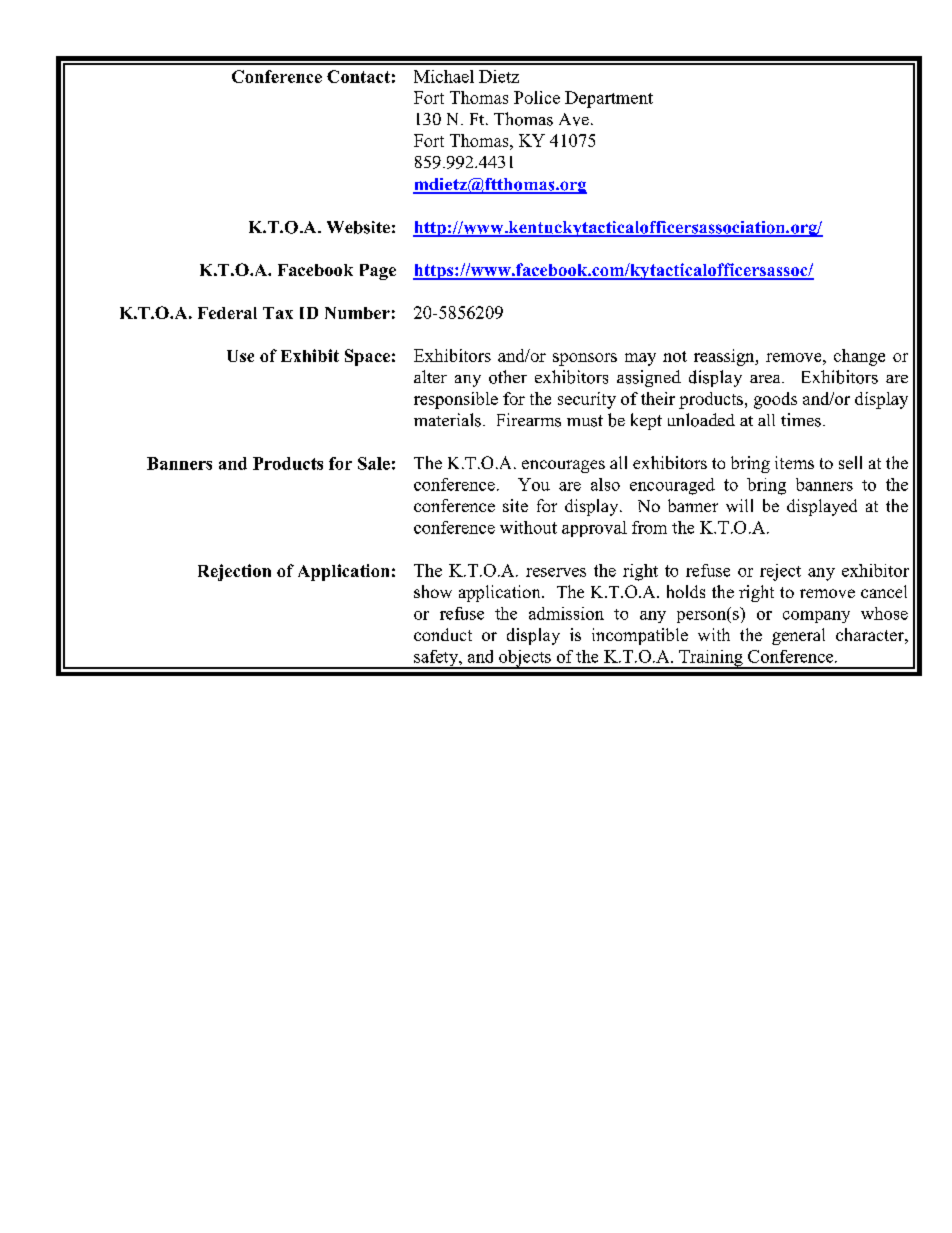  Describe the element at coordinates (525, 659) in the screenshot. I see `objects` at that location.
